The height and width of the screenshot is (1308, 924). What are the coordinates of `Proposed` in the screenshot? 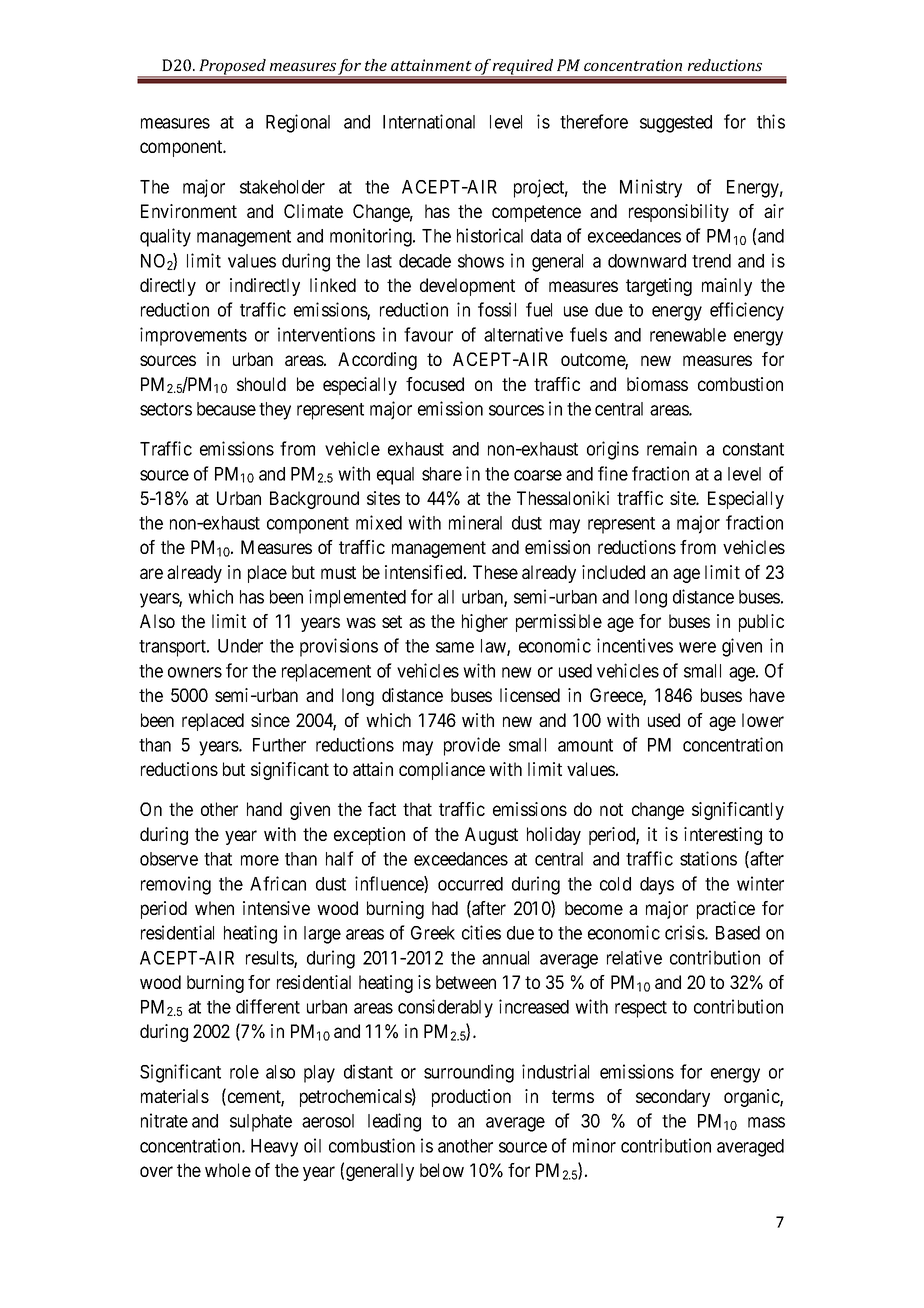 It's located at (232, 68).
